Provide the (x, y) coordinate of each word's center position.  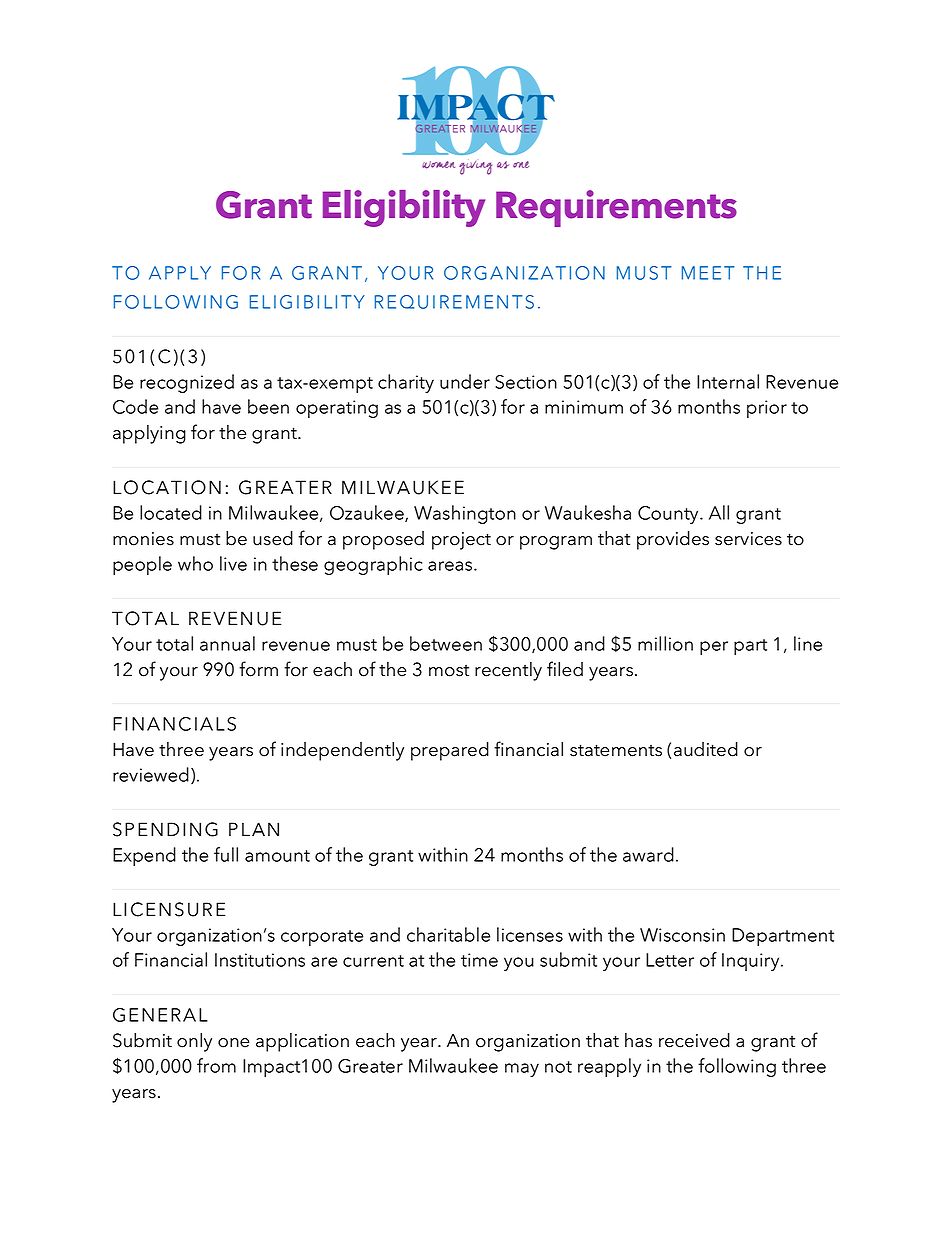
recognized (187, 383)
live (233, 563)
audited (706, 749)
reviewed (151, 774)
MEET (708, 273)
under (465, 381)
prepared (450, 751)
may (522, 1070)
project (461, 541)
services (748, 539)
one (233, 1043)
